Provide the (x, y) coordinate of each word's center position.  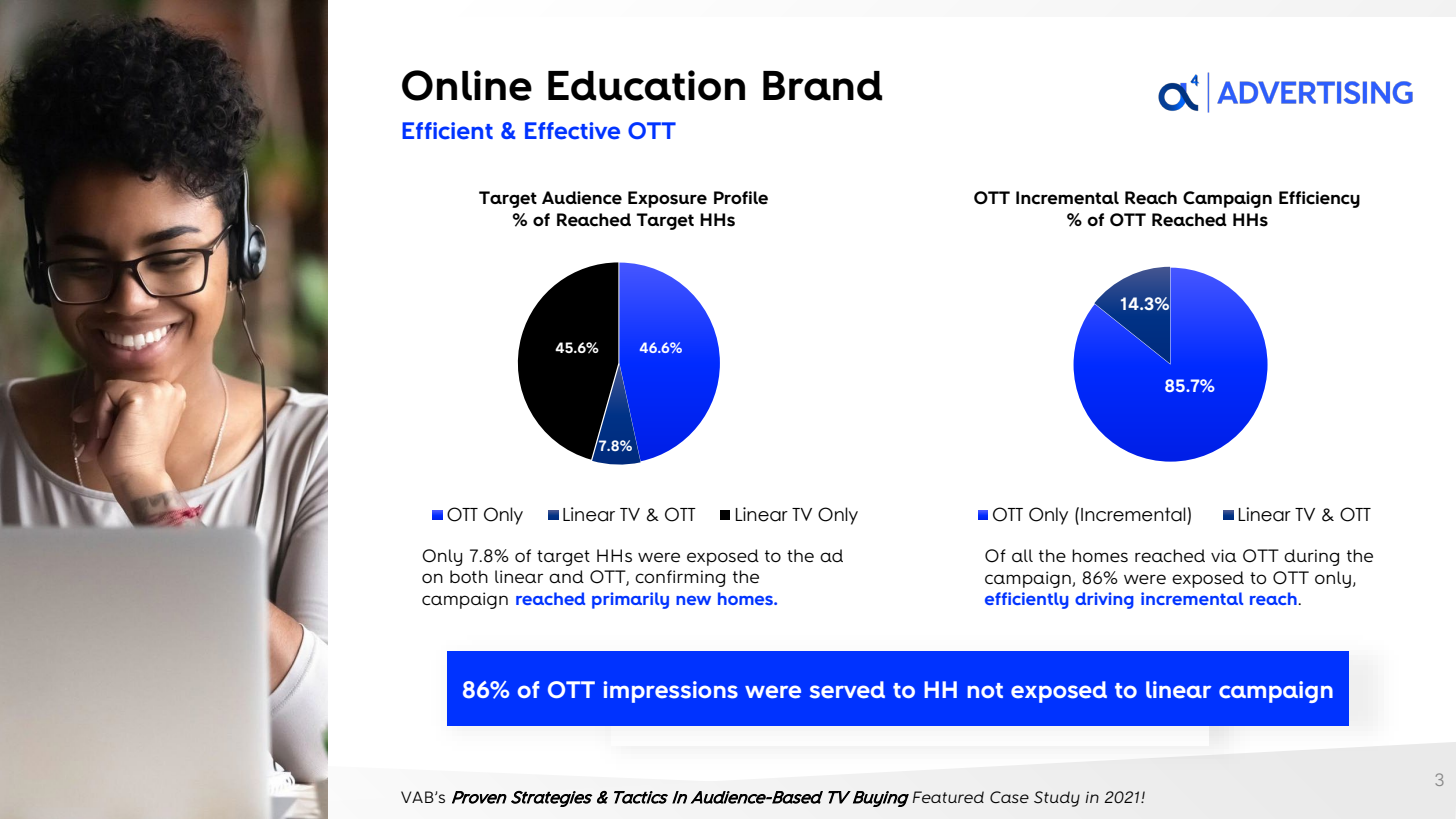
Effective (572, 131)
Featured (948, 797)
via (1224, 555)
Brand (822, 86)
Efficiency (1319, 199)
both (469, 576)
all (1022, 555)
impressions (671, 692)
